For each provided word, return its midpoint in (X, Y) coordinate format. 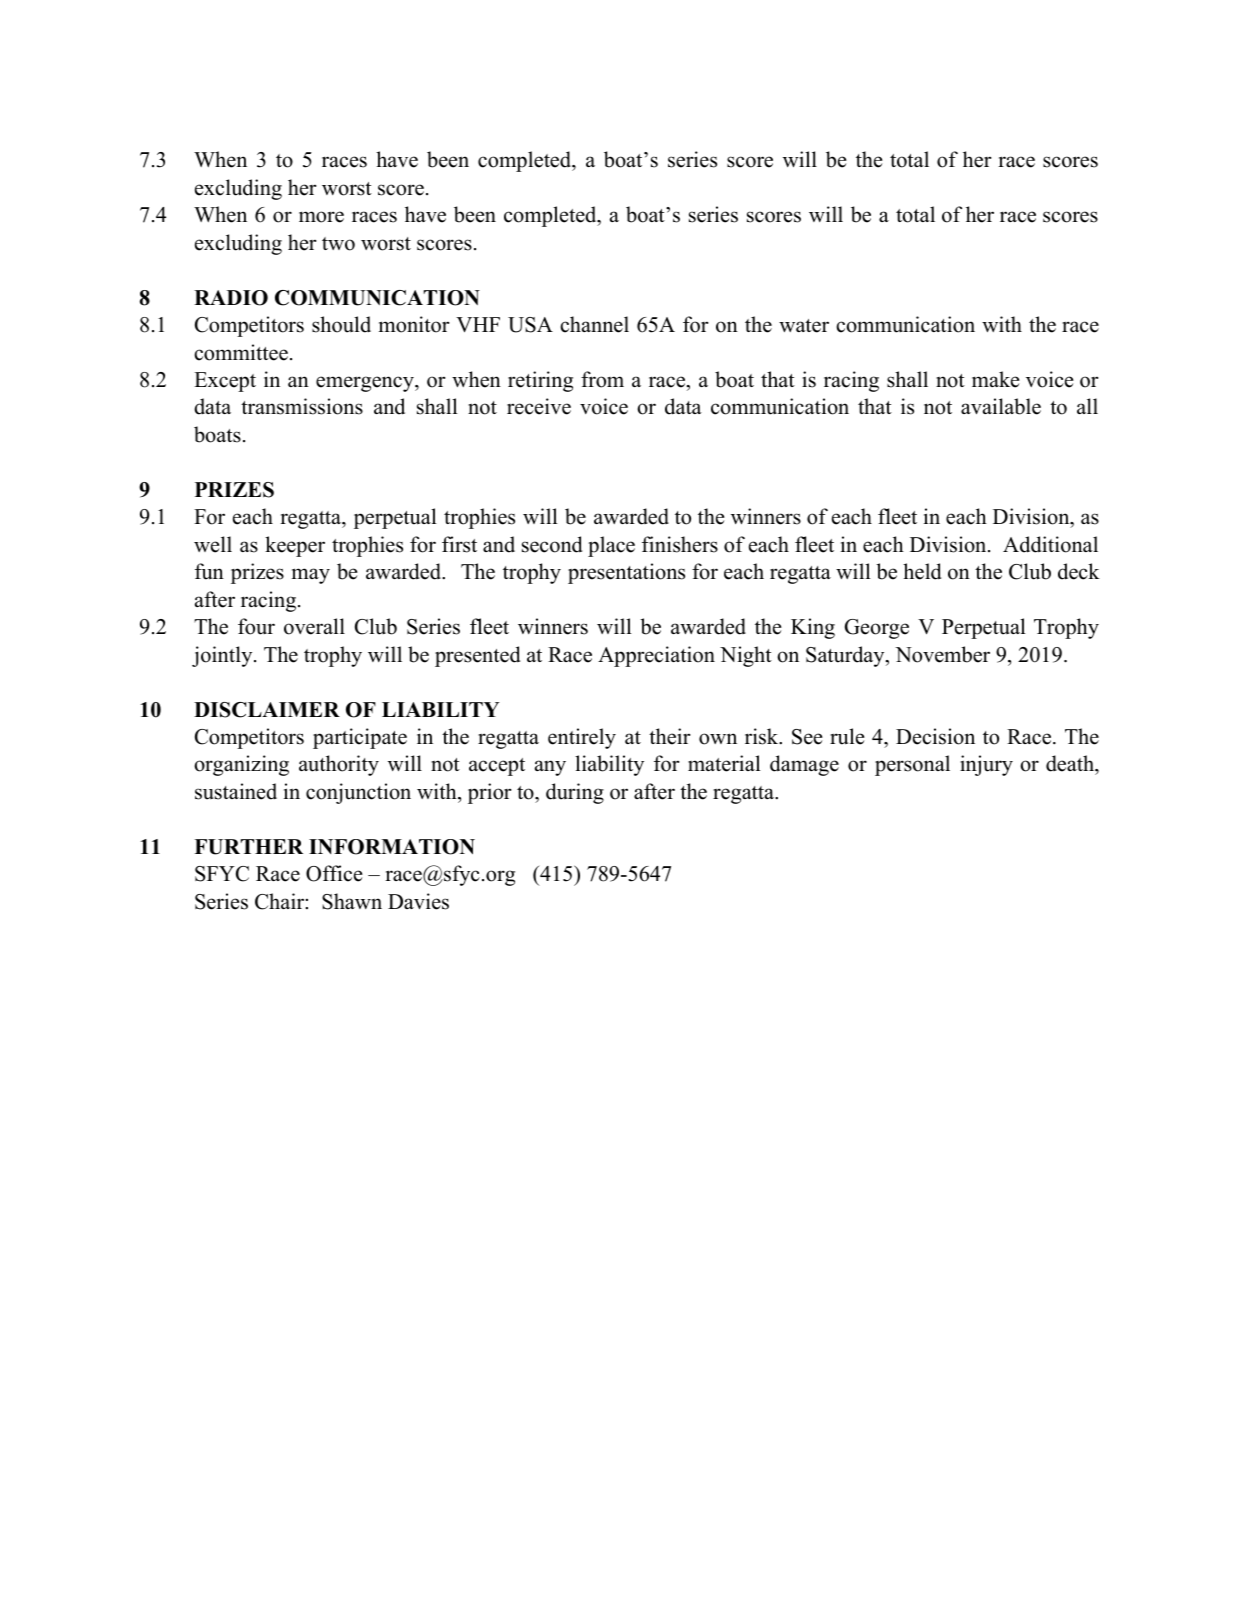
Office (334, 873)
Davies (418, 901)
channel (594, 324)
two (338, 244)
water (804, 326)
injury (986, 765)
